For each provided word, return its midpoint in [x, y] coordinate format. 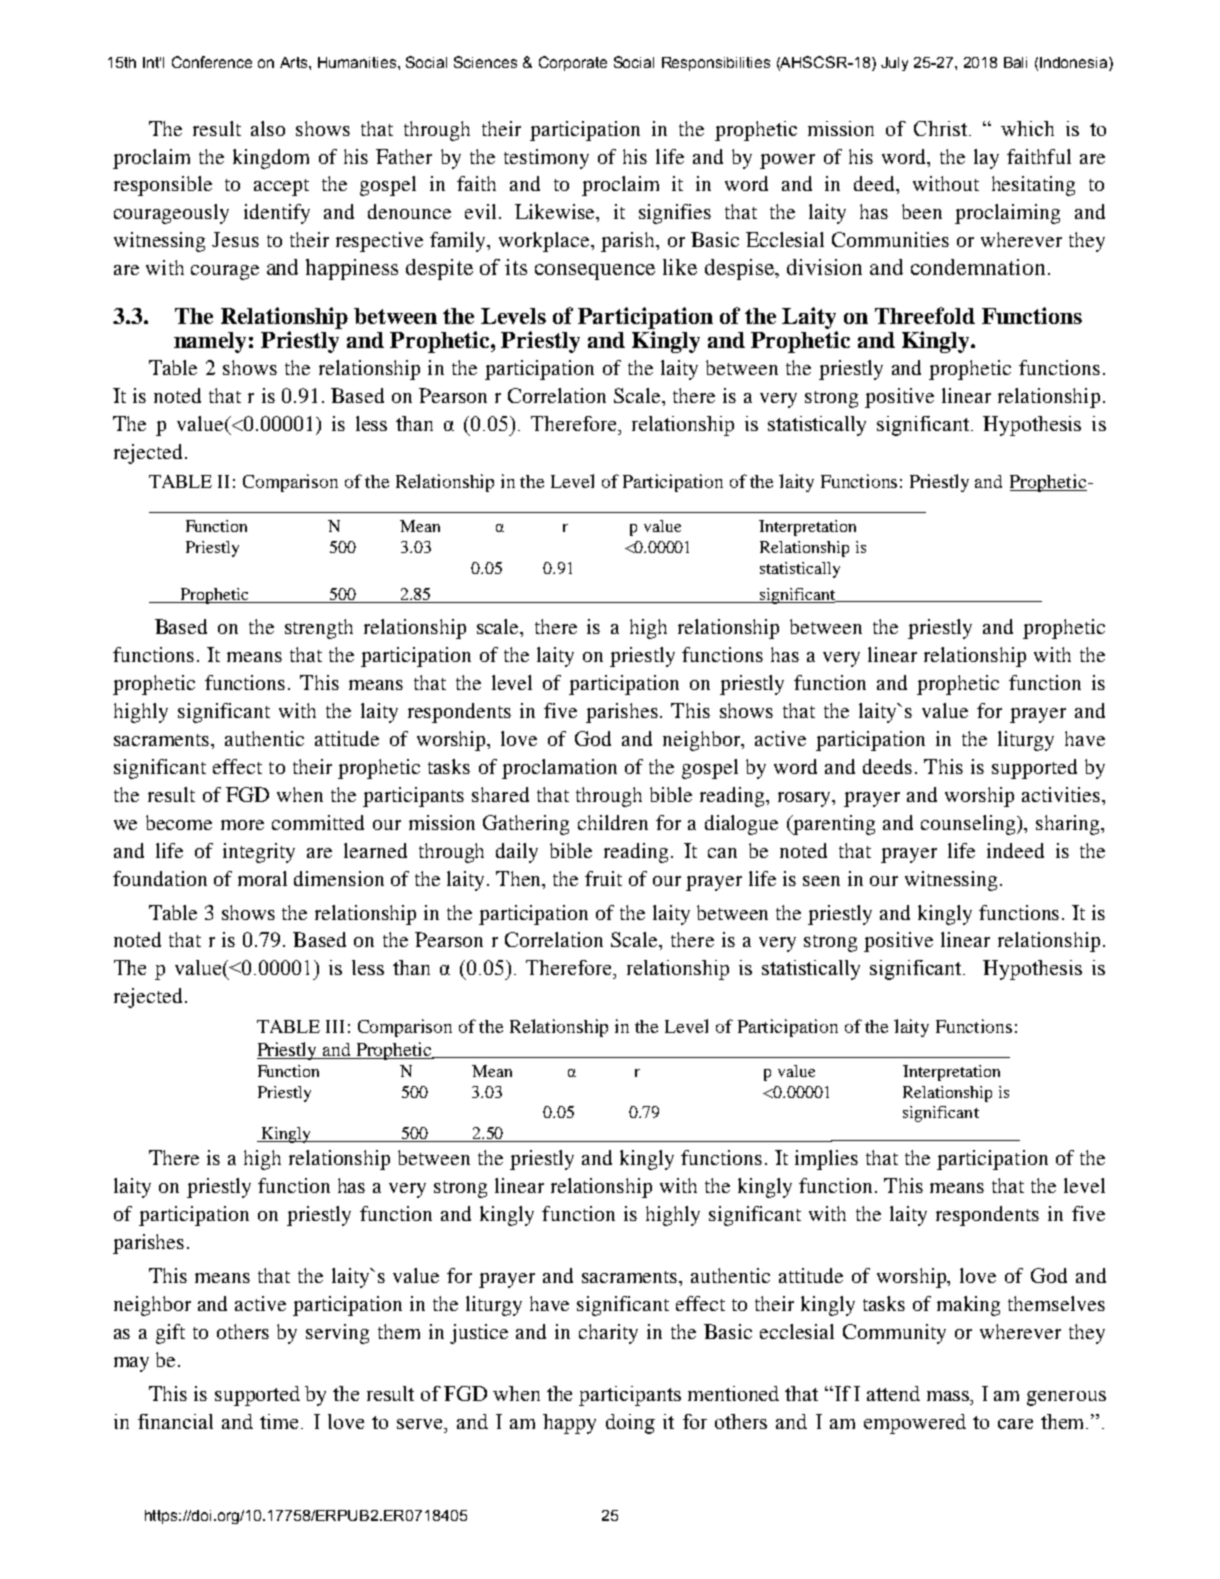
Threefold [925, 315]
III [335, 1026]
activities [1062, 794]
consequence [595, 272]
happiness [352, 269]
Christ [942, 128]
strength [319, 629]
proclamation [559, 769]
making [968, 1306]
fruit [603, 878]
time [281, 1421]
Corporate [573, 63]
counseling [969, 825]
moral [262, 878]
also [268, 128]
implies [826, 1160]
